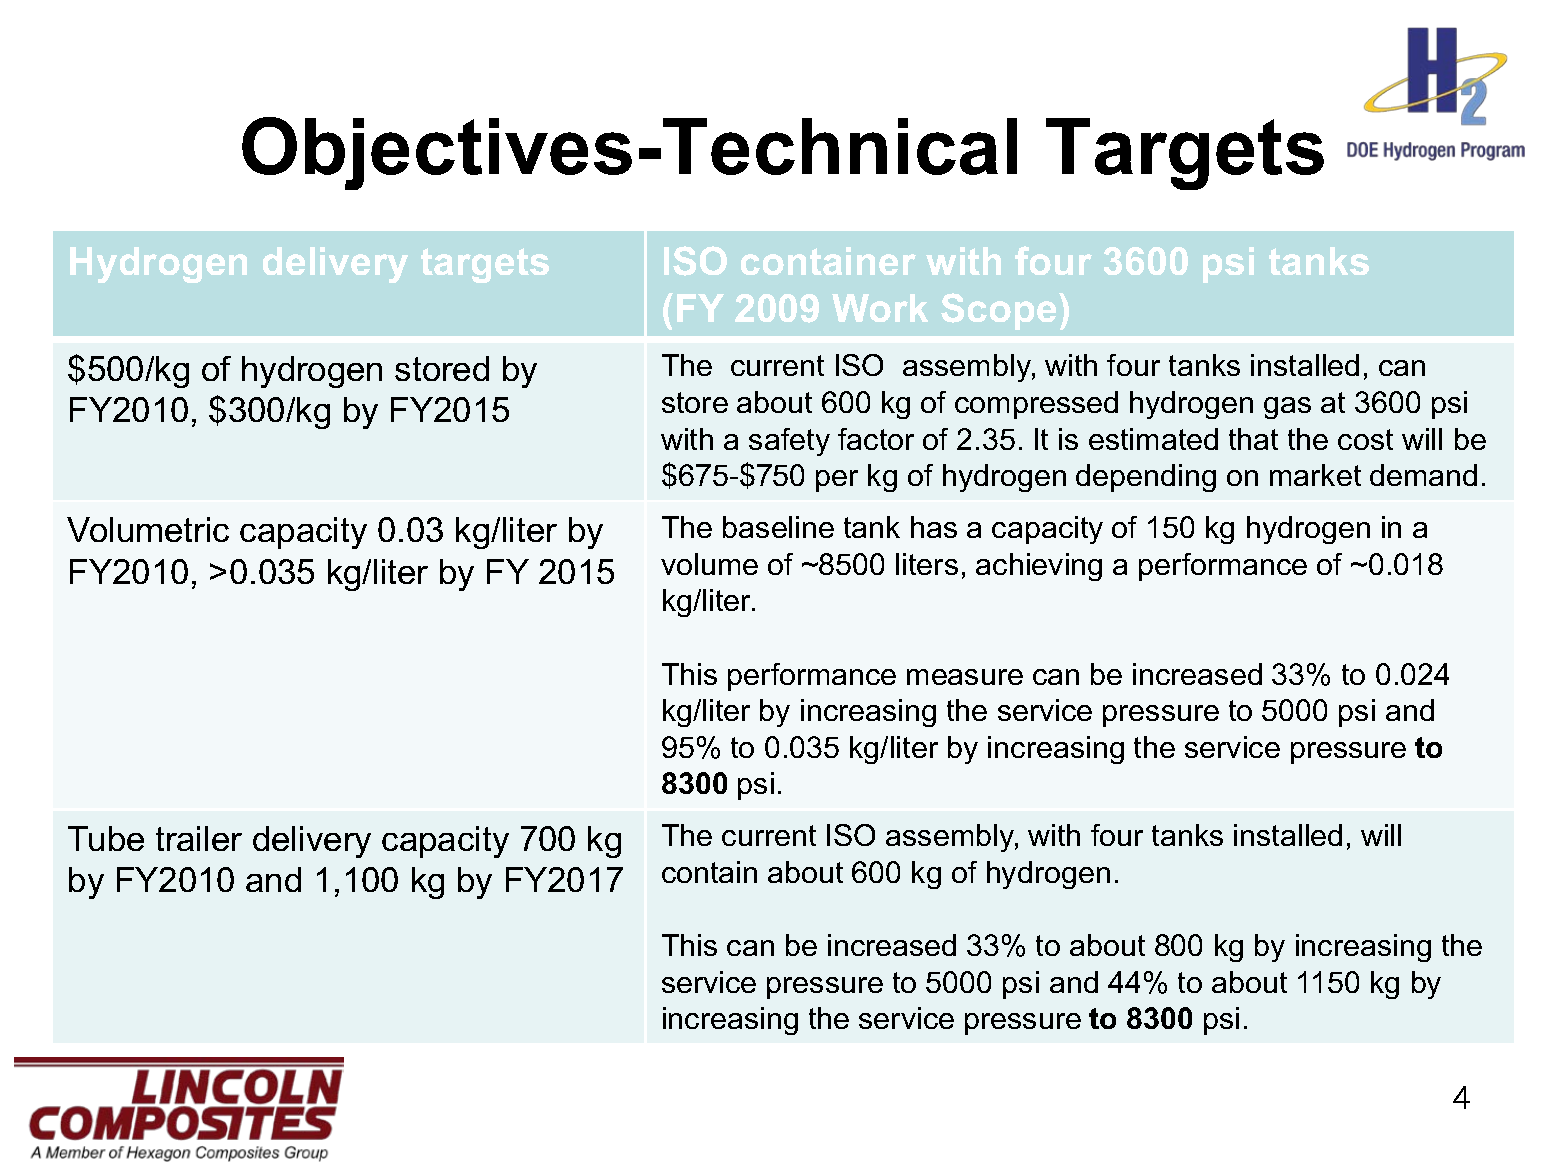  I want to click on achieving, so click(1039, 567).
